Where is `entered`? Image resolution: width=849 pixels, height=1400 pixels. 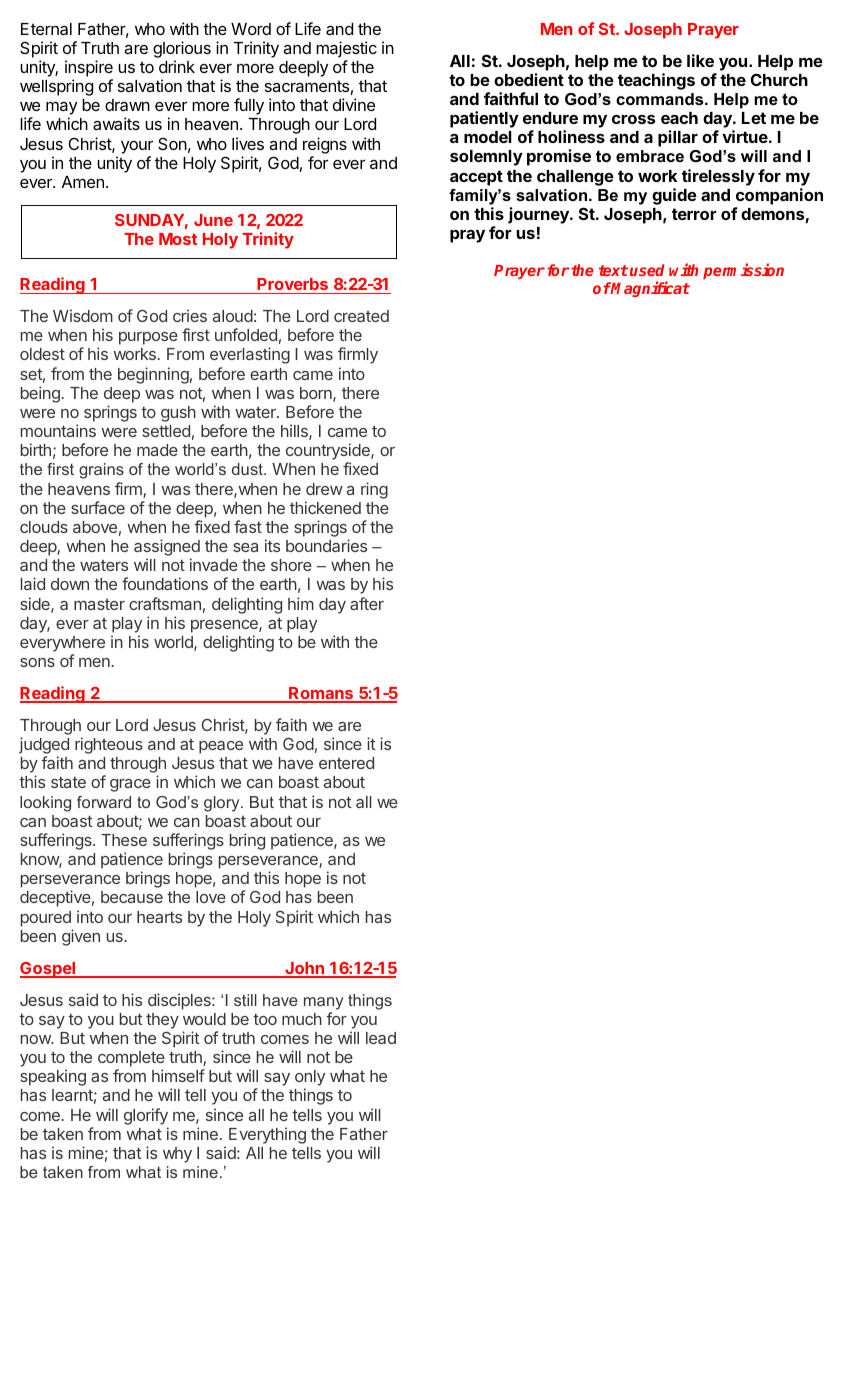 entered is located at coordinates (346, 763).
